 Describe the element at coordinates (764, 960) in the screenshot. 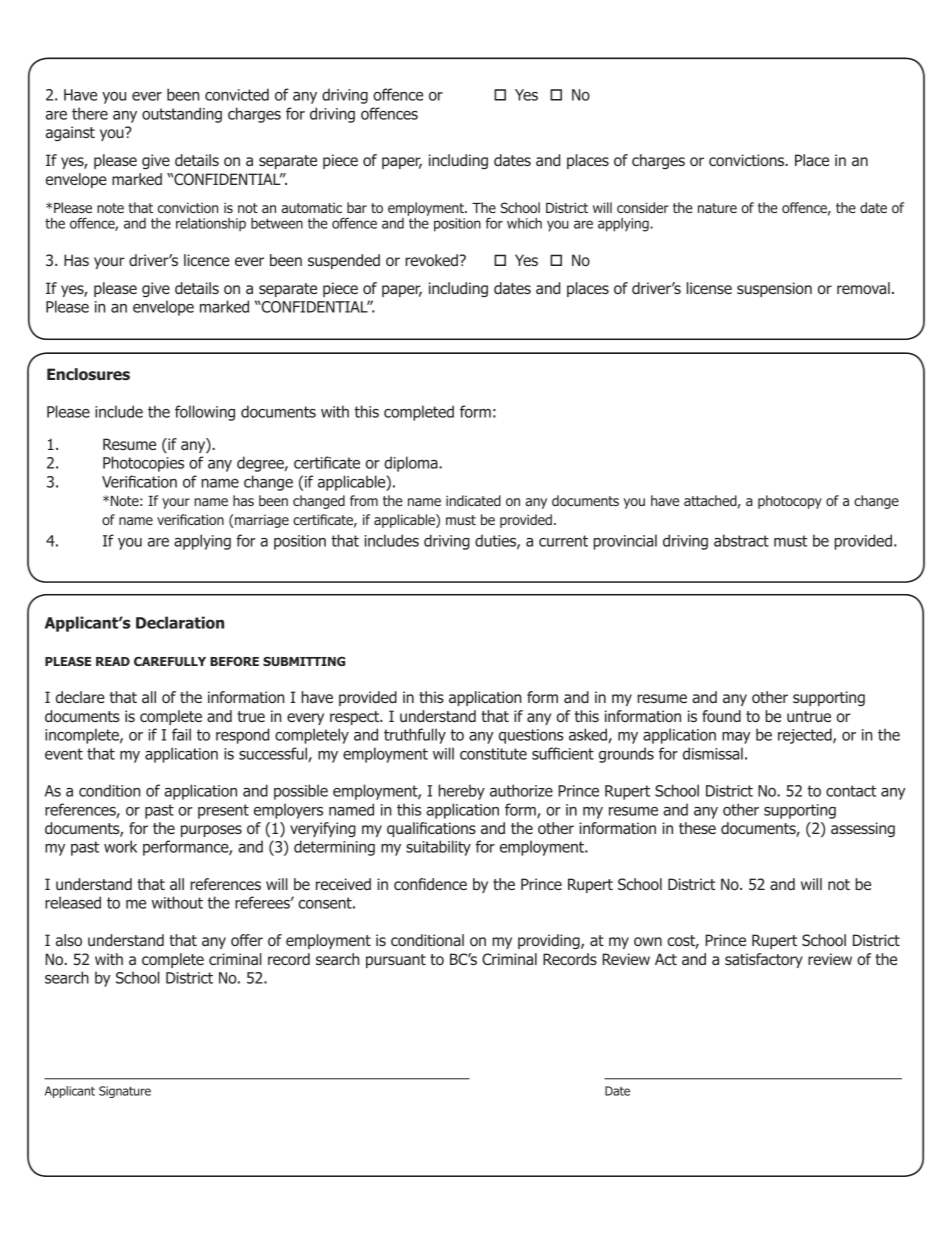

I see `satisfactory` at that location.
